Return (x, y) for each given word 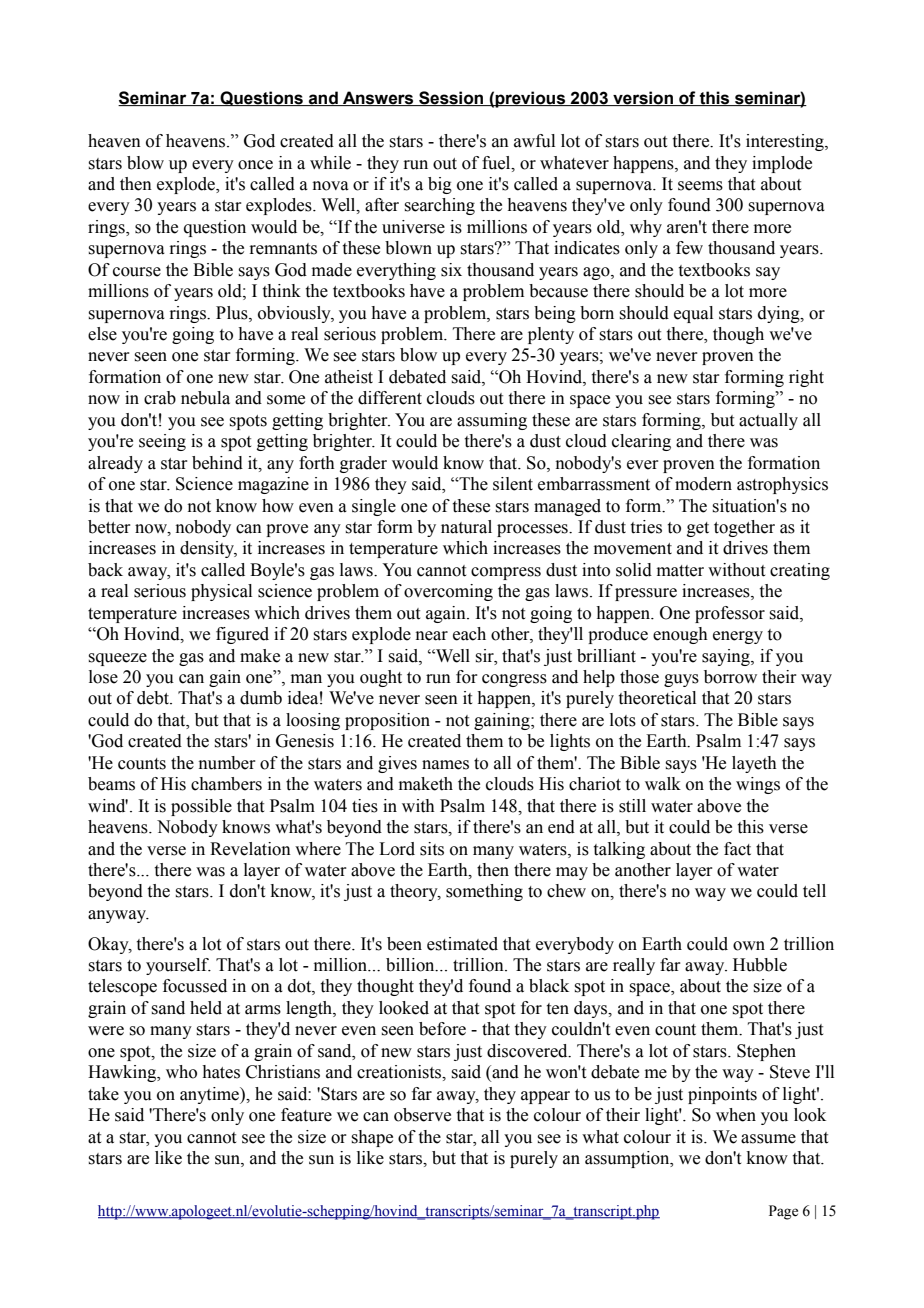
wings (758, 785)
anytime (210, 1095)
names (445, 765)
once (255, 165)
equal (693, 314)
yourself (178, 966)
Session (451, 98)
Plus (233, 313)
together (744, 528)
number (227, 763)
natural (466, 527)
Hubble (760, 965)
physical (221, 592)
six (451, 270)
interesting (786, 142)
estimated (462, 944)
